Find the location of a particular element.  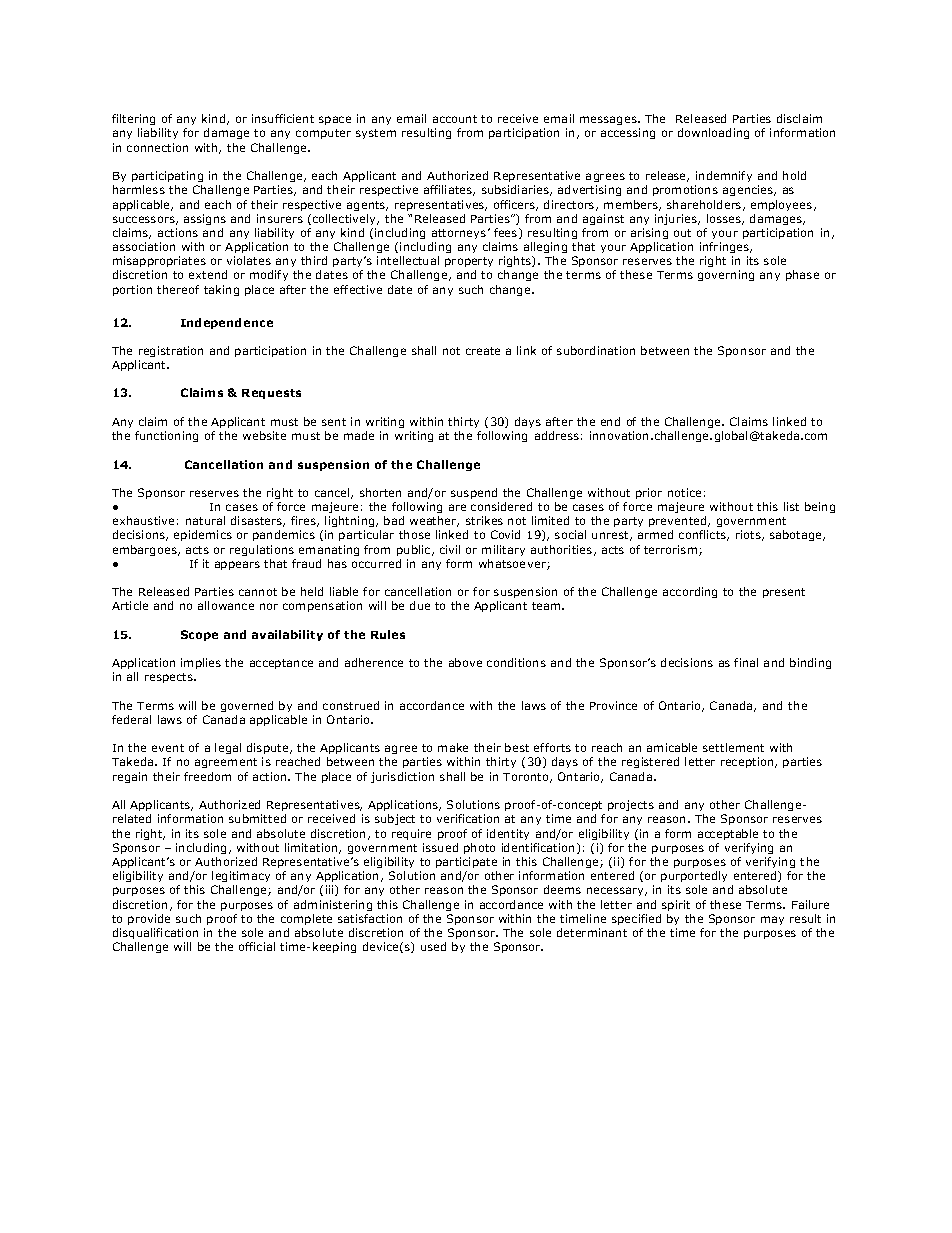

create is located at coordinates (483, 351).
